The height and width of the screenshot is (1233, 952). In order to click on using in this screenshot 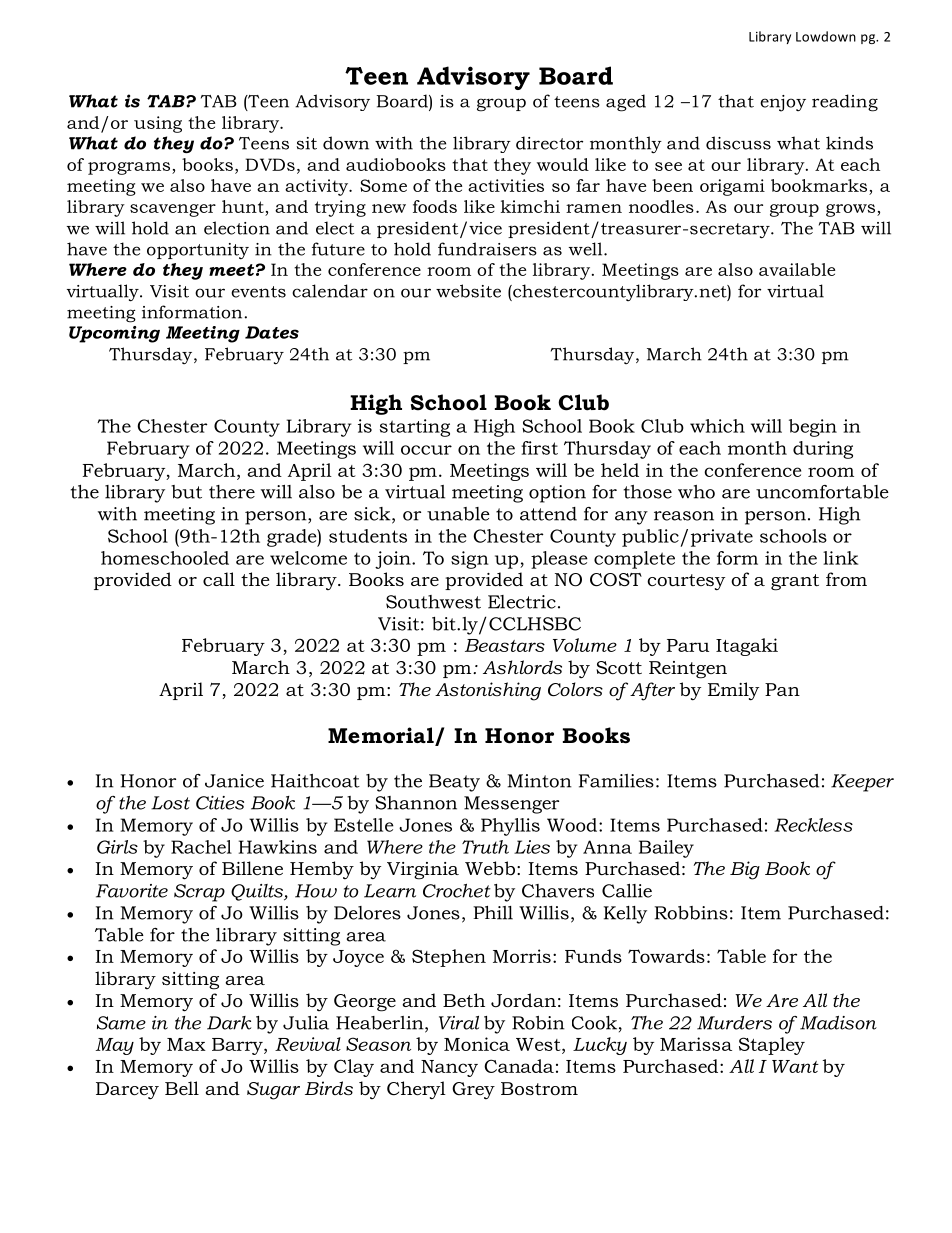, I will do `click(158, 124)`.
